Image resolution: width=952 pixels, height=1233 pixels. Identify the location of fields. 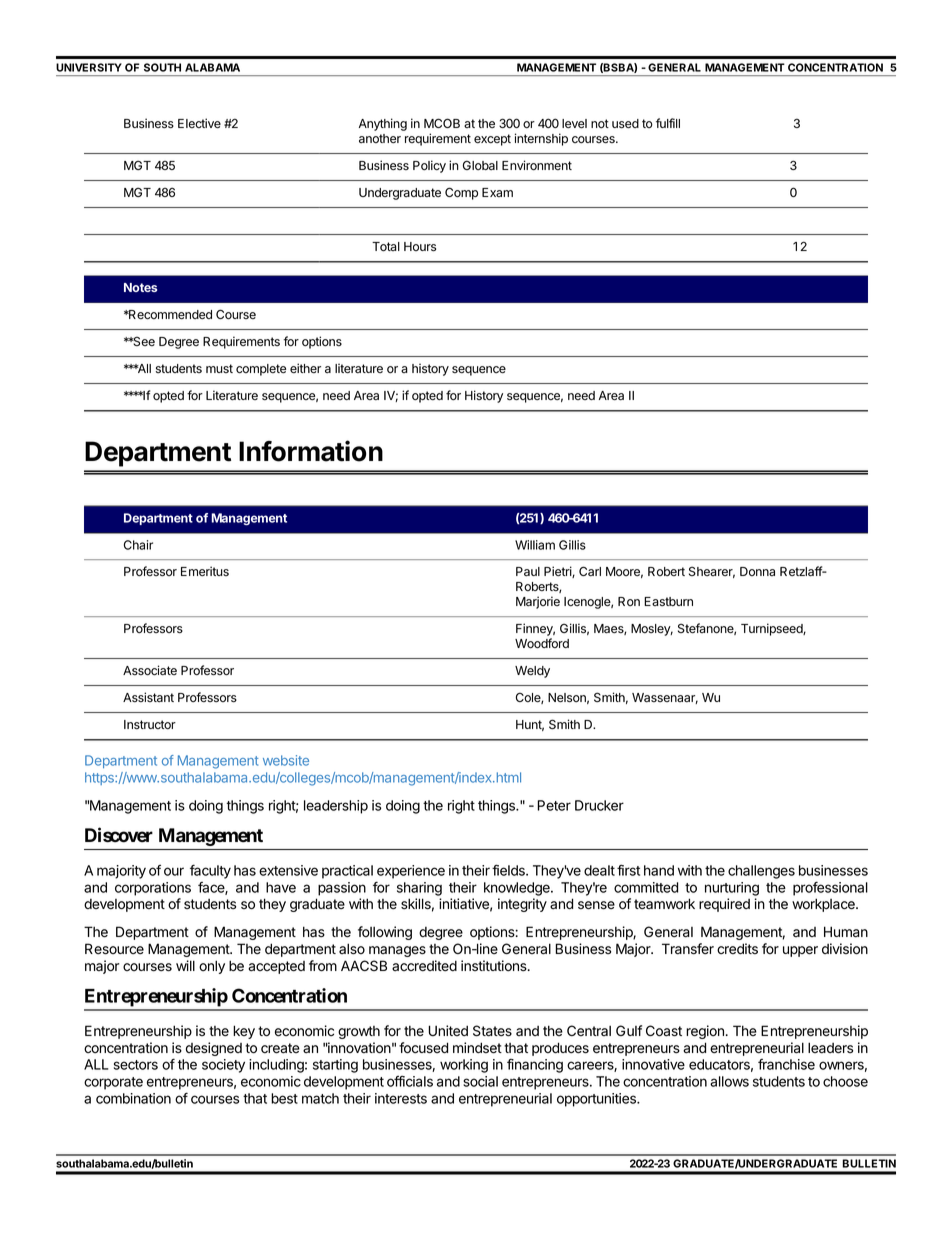
(509, 870).
